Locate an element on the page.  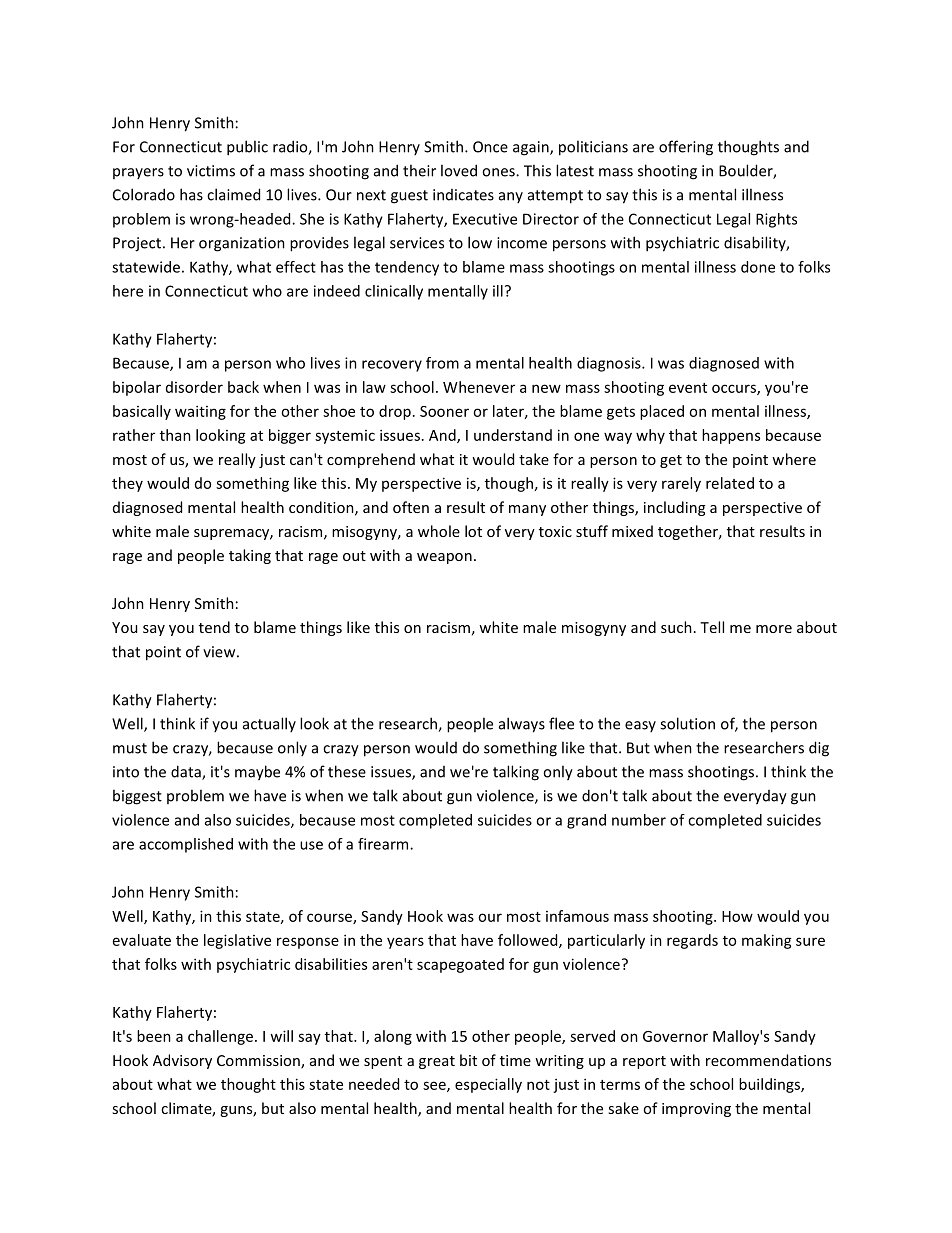
Advisory is located at coordinates (182, 1061).
